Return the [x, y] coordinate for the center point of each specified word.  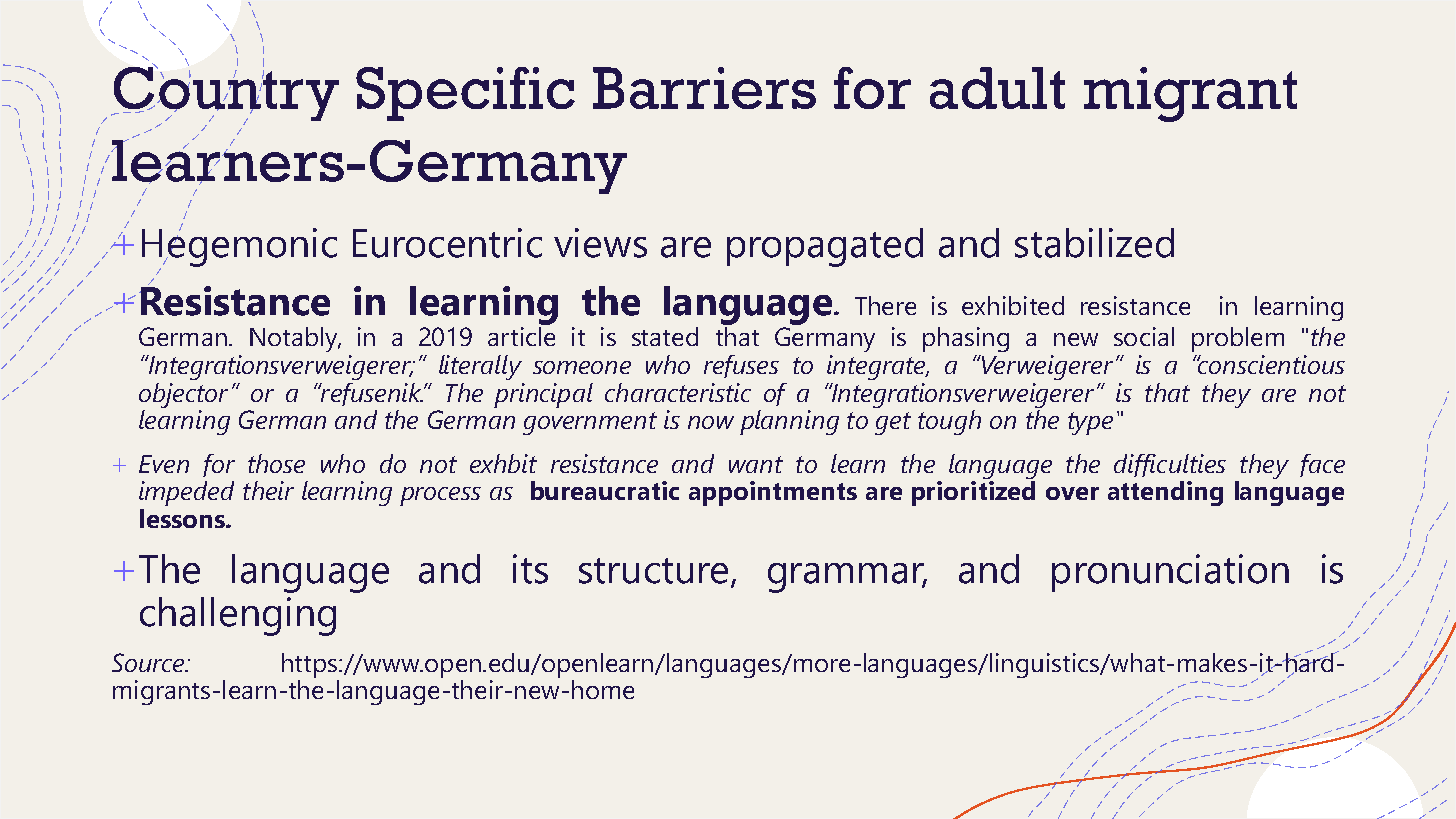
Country [225, 94]
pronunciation [1170, 573]
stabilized [1094, 243]
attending [1165, 493]
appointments [773, 493]
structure [653, 571]
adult [997, 88]
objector [183, 395]
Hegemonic [239, 247]
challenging [238, 616]
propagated [825, 247]
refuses [741, 366]
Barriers [704, 88]
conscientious [1270, 364]
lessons [183, 518]
